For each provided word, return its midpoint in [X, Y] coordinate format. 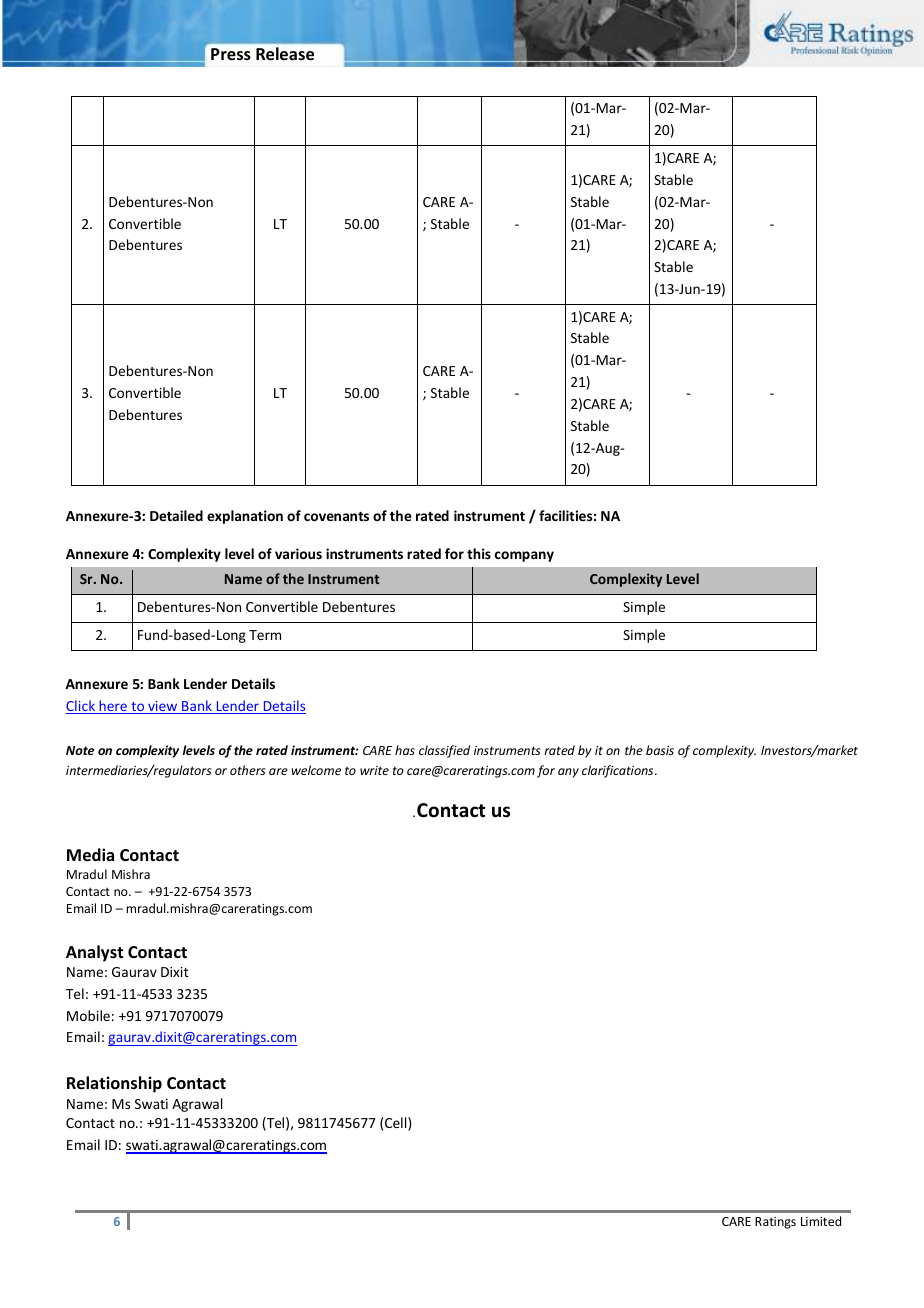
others [248, 770]
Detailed [176, 515]
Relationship [114, 1084]
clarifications [619, 771]
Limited [821, 1221]
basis [660, 750]
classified [444, 751]
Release [285, 54]
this [479, 553]
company [524, 556]
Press [231, 54]
